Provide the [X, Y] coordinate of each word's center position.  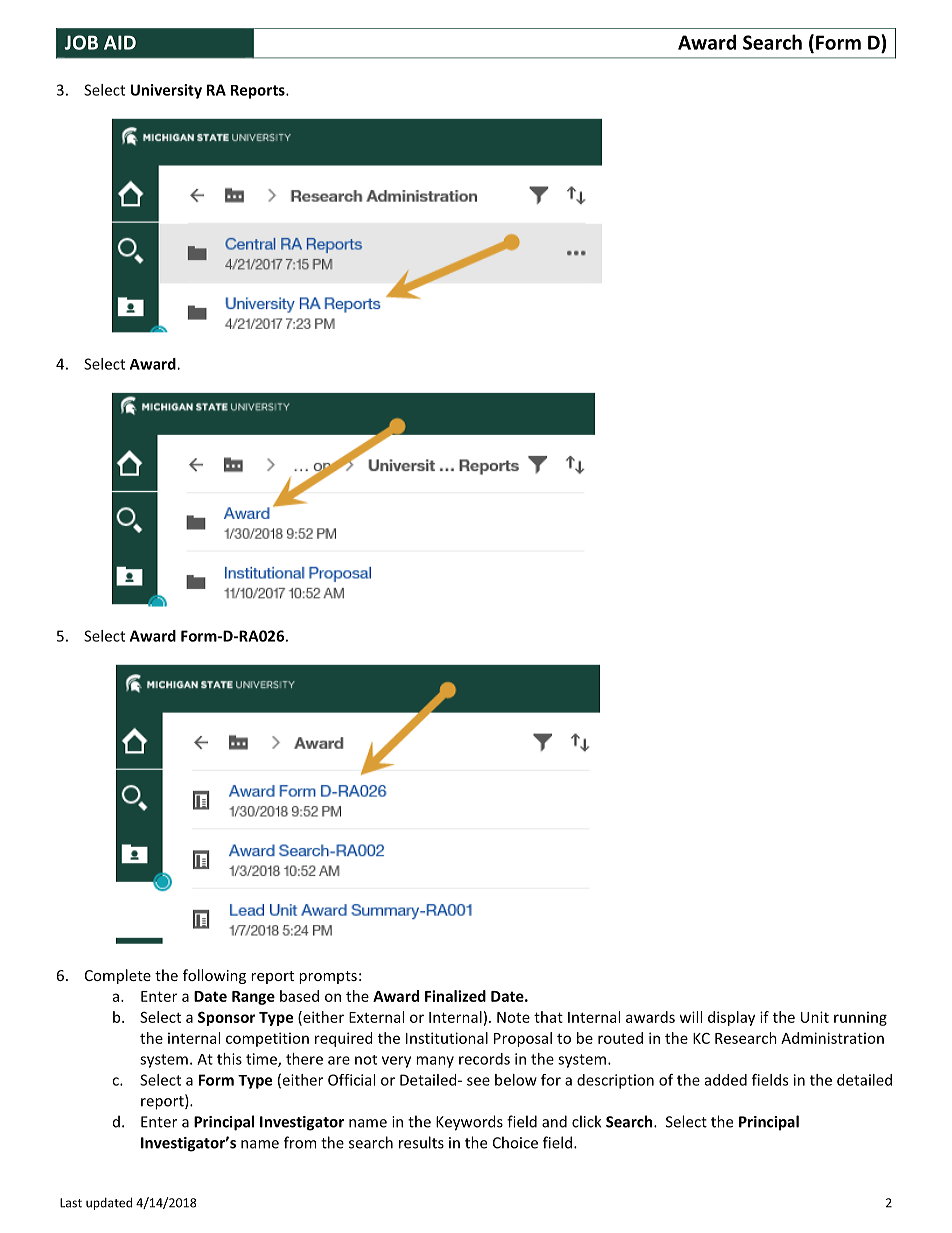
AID [120, 42]
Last [71, 1203]
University [166, 91]
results [421, 1142]
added [726, 1080]
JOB [81, 42]
